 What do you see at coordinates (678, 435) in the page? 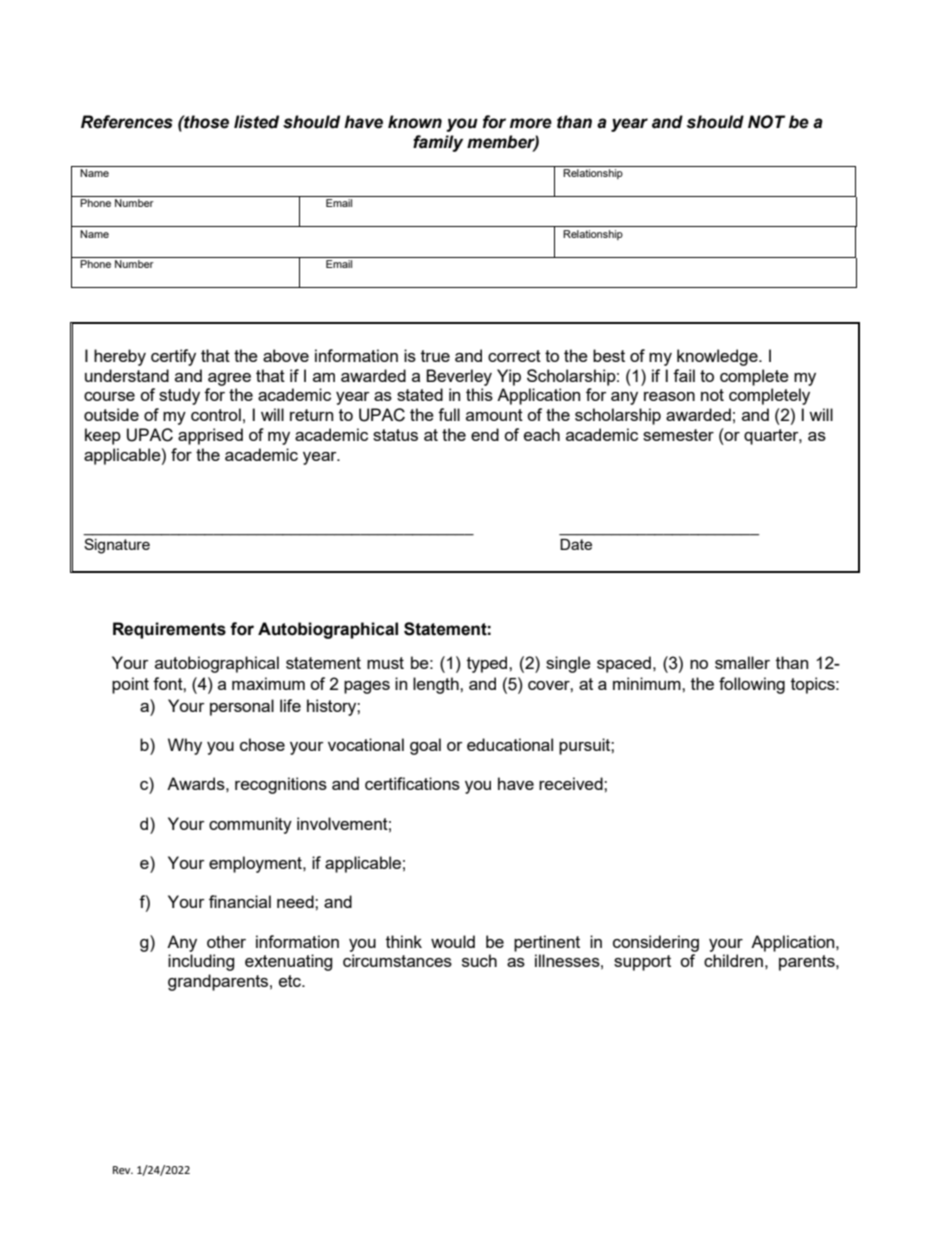
I see `semester` at bounding box center [678, 435].
